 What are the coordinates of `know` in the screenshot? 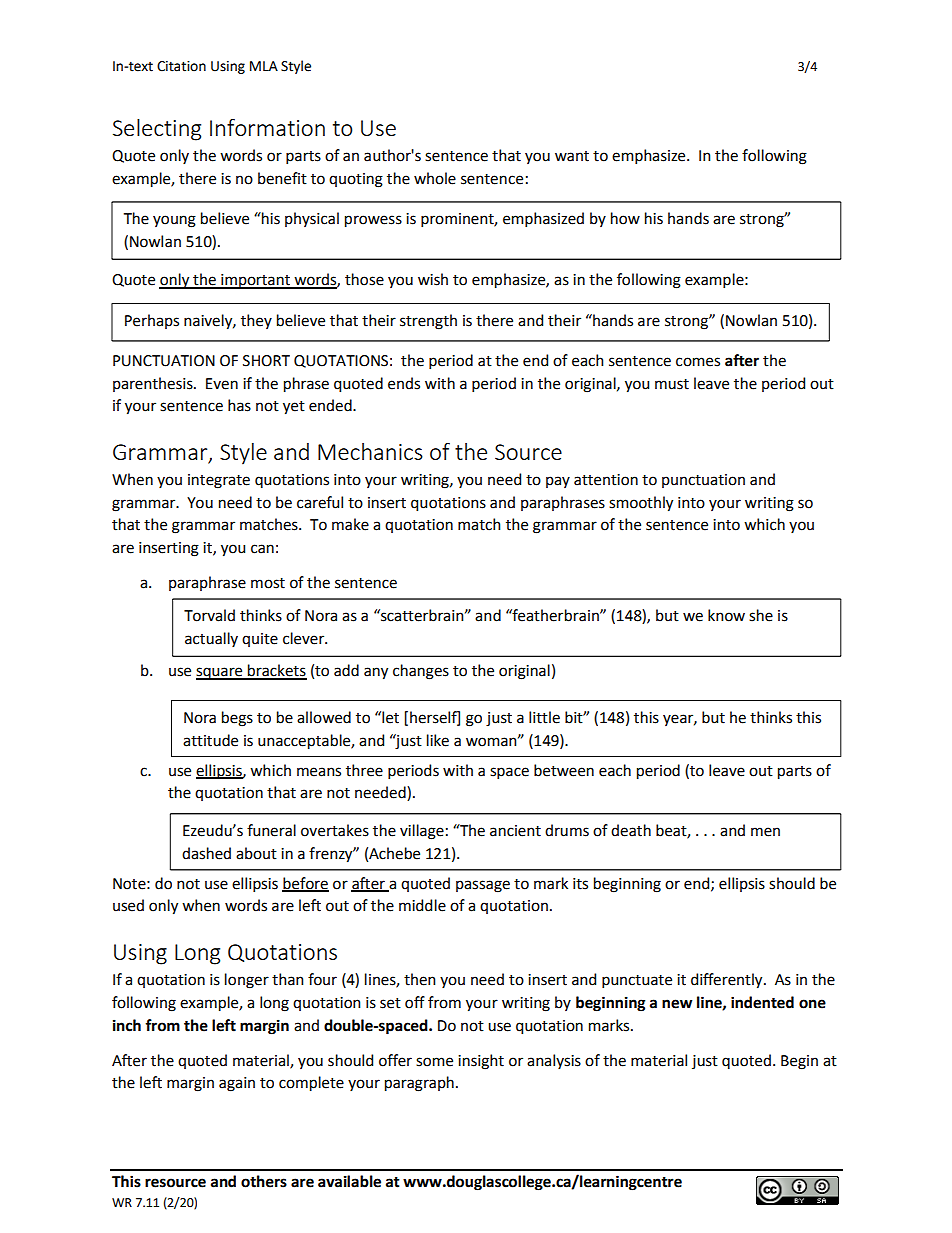 It's located at (726, 615).
